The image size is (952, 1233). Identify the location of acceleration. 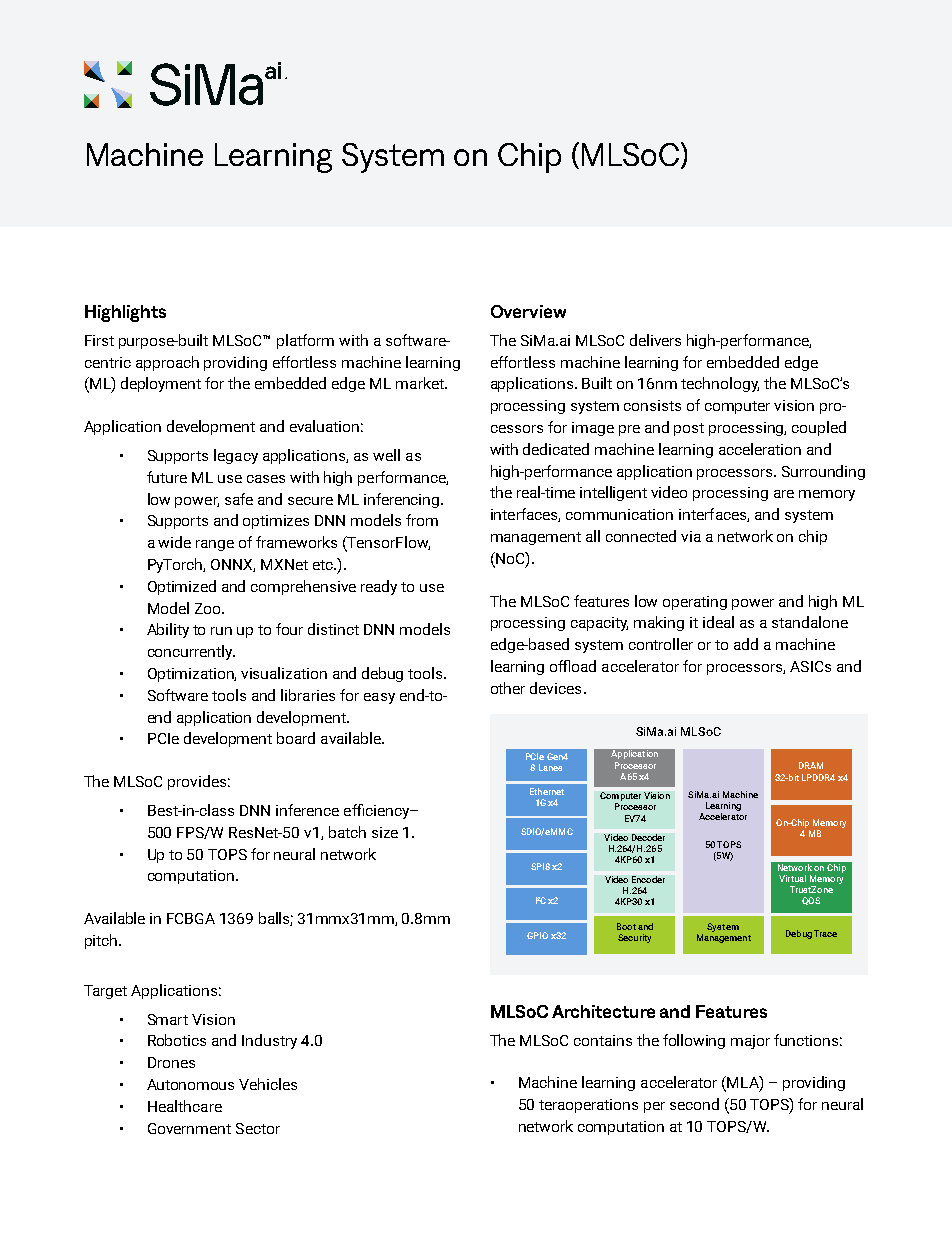
(760, 449).
